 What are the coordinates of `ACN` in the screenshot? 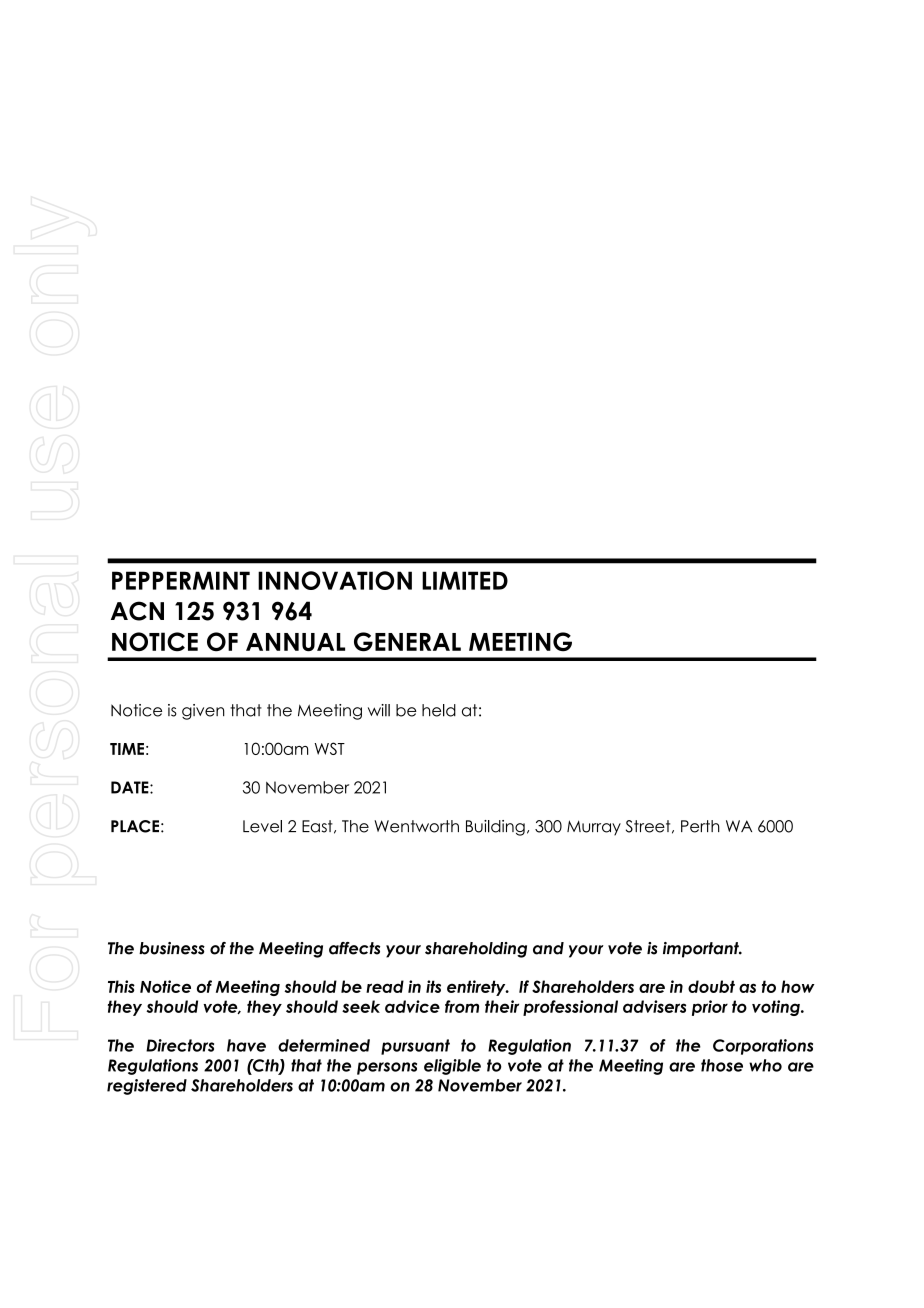 It's located at (137, 611).
